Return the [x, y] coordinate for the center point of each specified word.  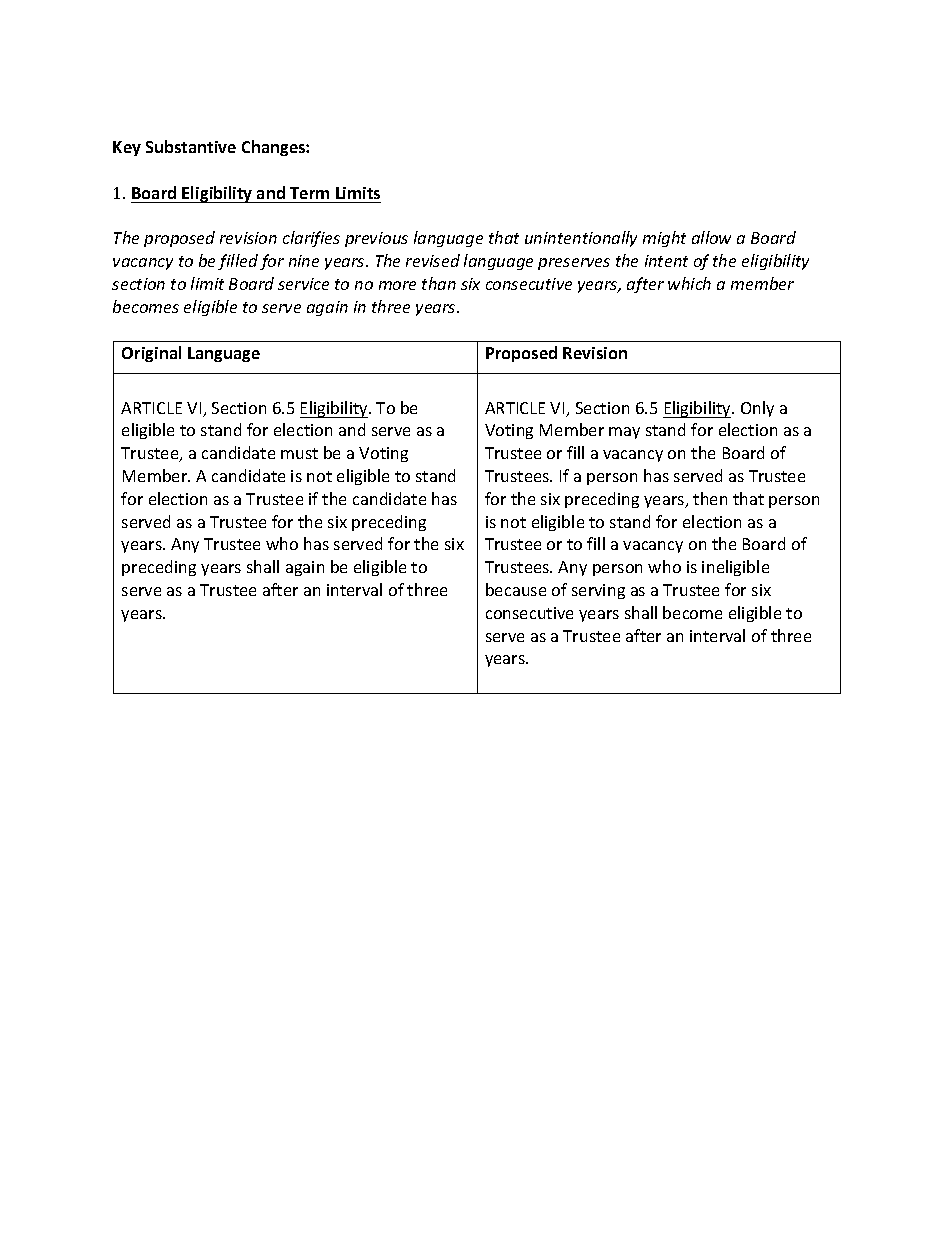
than [439, 283]
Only [757, 409]
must [299, 453]
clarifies [311, 239]
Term [309, 193]
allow [711, 237]
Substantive [191, 146]
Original [151, 354]
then [710, 498]
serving [598, 591]
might [664, 239]
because [516, 589]
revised [433, 260]
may [624, 433]
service [303, 284]
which [689, 283]
